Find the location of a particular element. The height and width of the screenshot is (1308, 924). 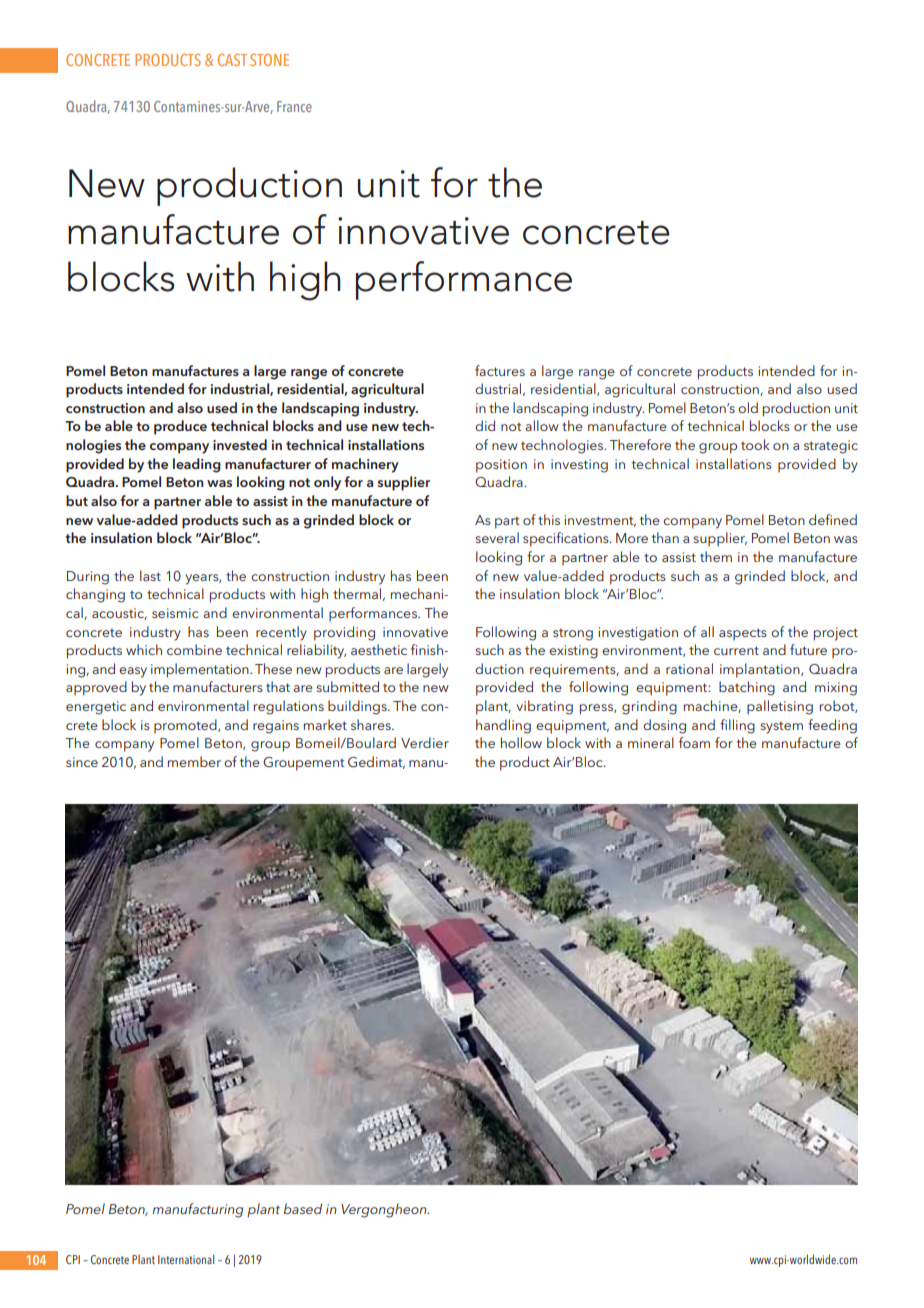

several is located at coordinates (497, 537).
